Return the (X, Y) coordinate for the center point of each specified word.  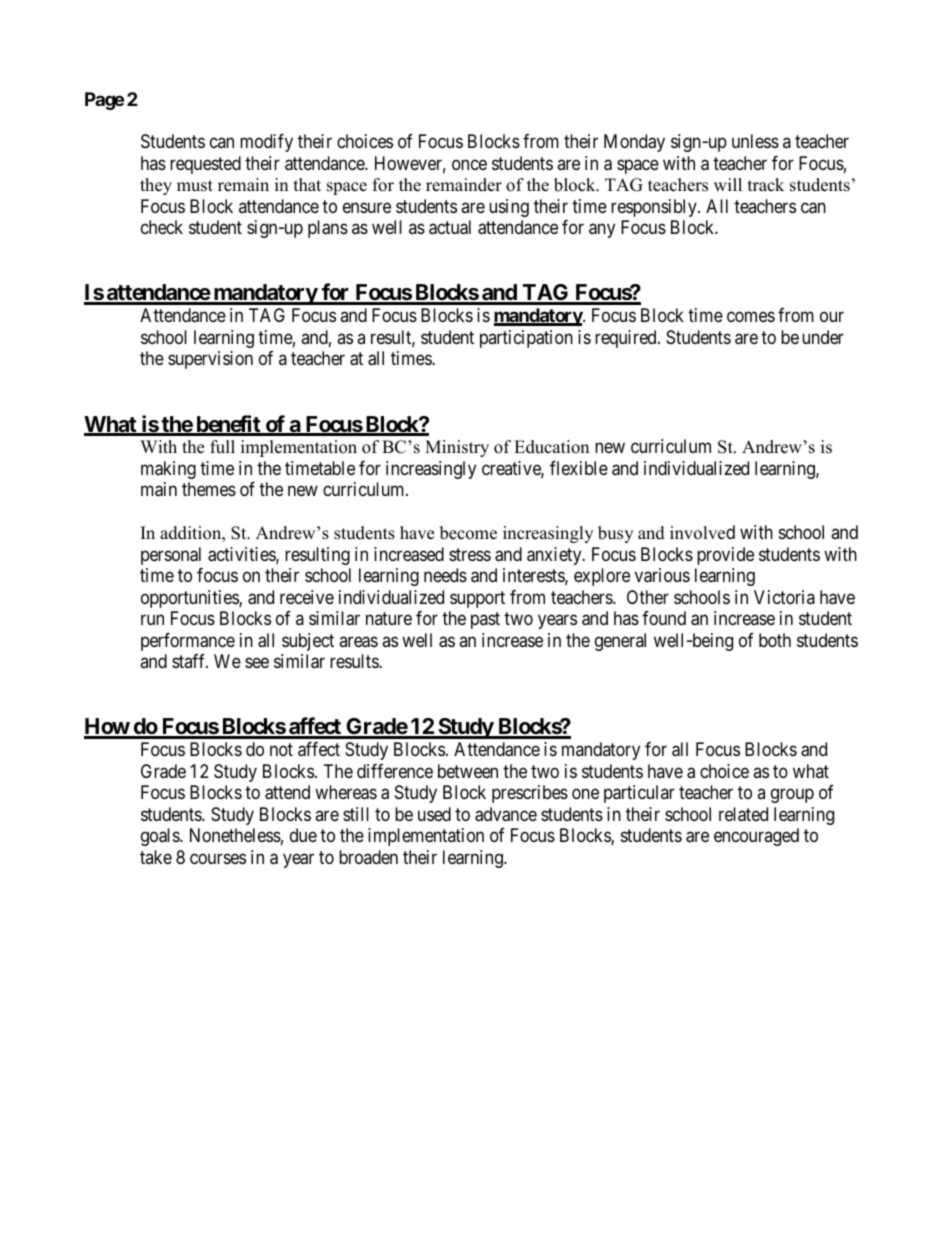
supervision (210, 360)
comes (751, 317)
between (468, 771)
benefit (228, 425)
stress (470, 554)
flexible (579, 468)
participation (526, 339)
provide (725, 556)
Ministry (457, 448)
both (775, 640)
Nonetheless (235, 835)
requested (205, 165)
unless (755, 141)
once (469, 164)
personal (171, 556)
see (257, 663)
